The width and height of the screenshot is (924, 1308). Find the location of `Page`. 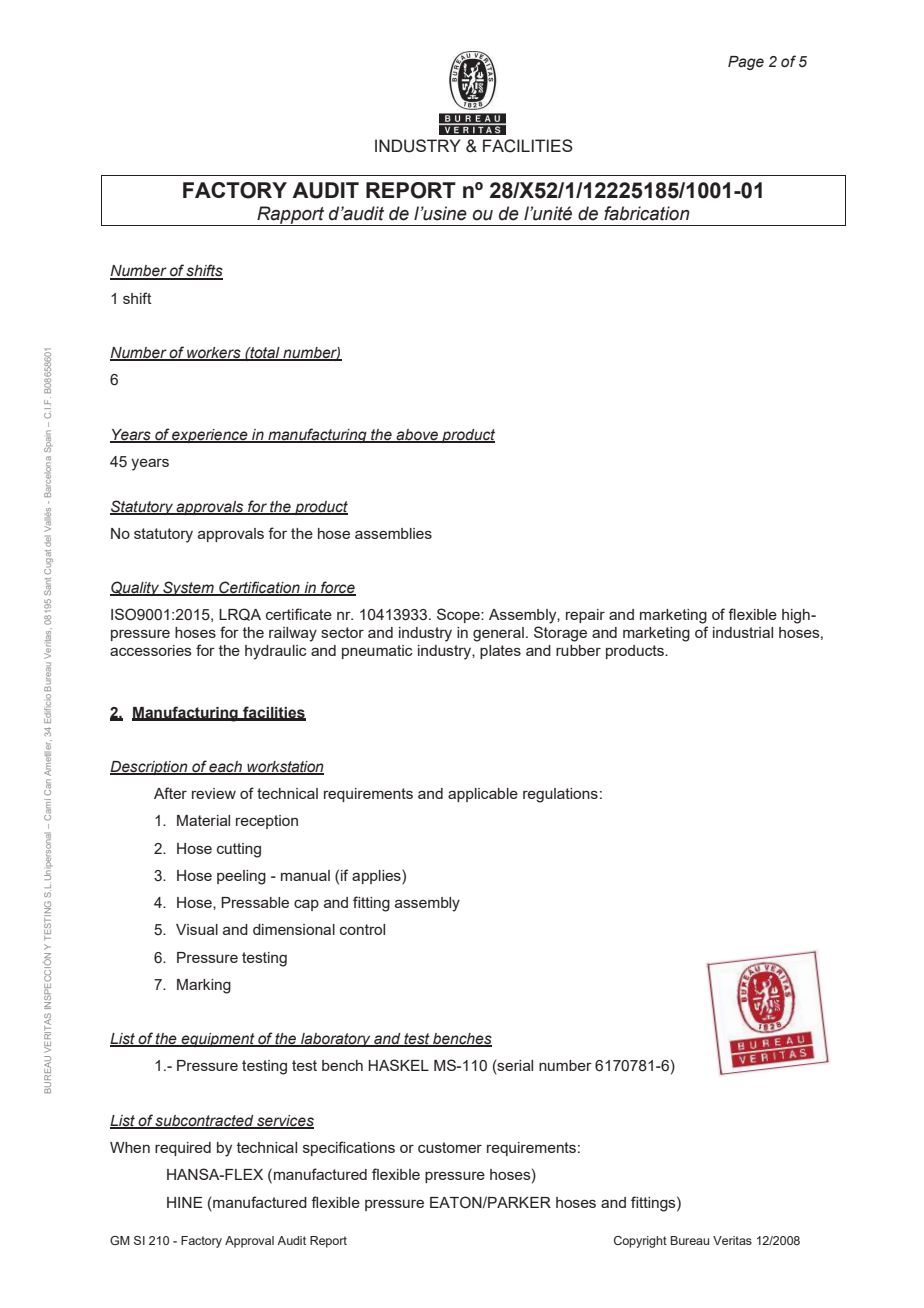

Page is located at coordinates (746, 63).
